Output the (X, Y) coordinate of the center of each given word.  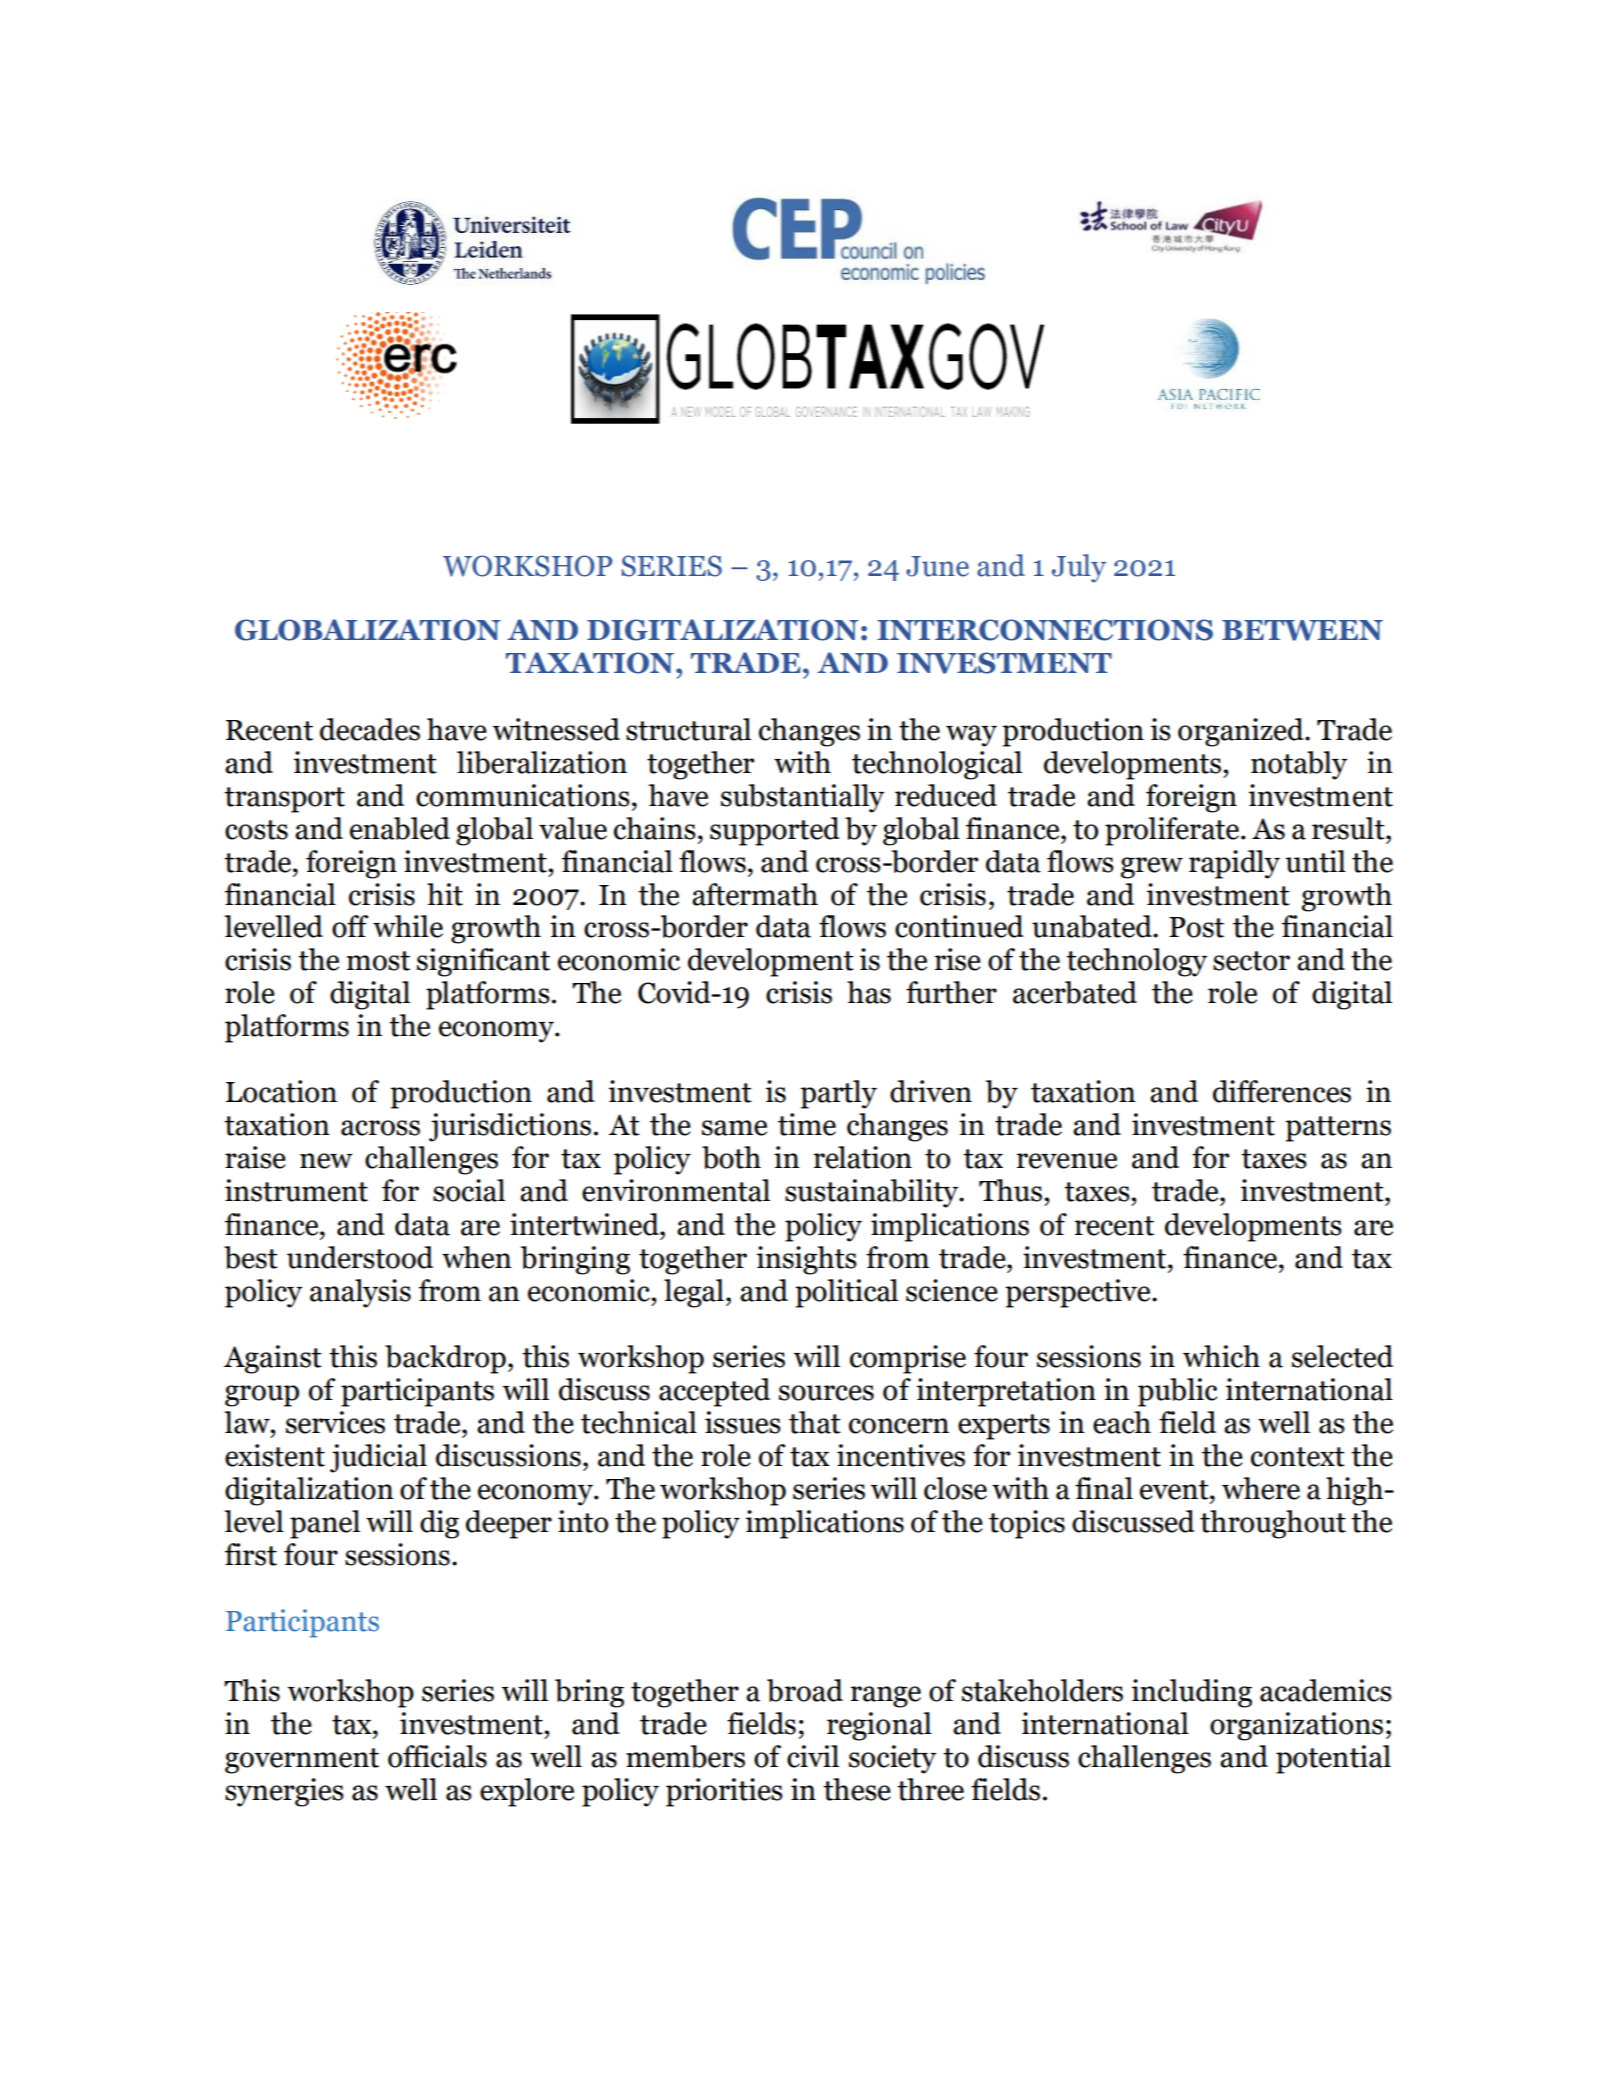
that (815, 1422)
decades (370, 729)
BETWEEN (1302, 630)
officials (437, 1756)
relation (862, 1157)
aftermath (755, 894)
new (326, 1161)
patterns (1338, 1129)
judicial (378, 1458)
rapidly (1234, 864)
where (1261, 1488)
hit (445, 894)
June (937, 566)
